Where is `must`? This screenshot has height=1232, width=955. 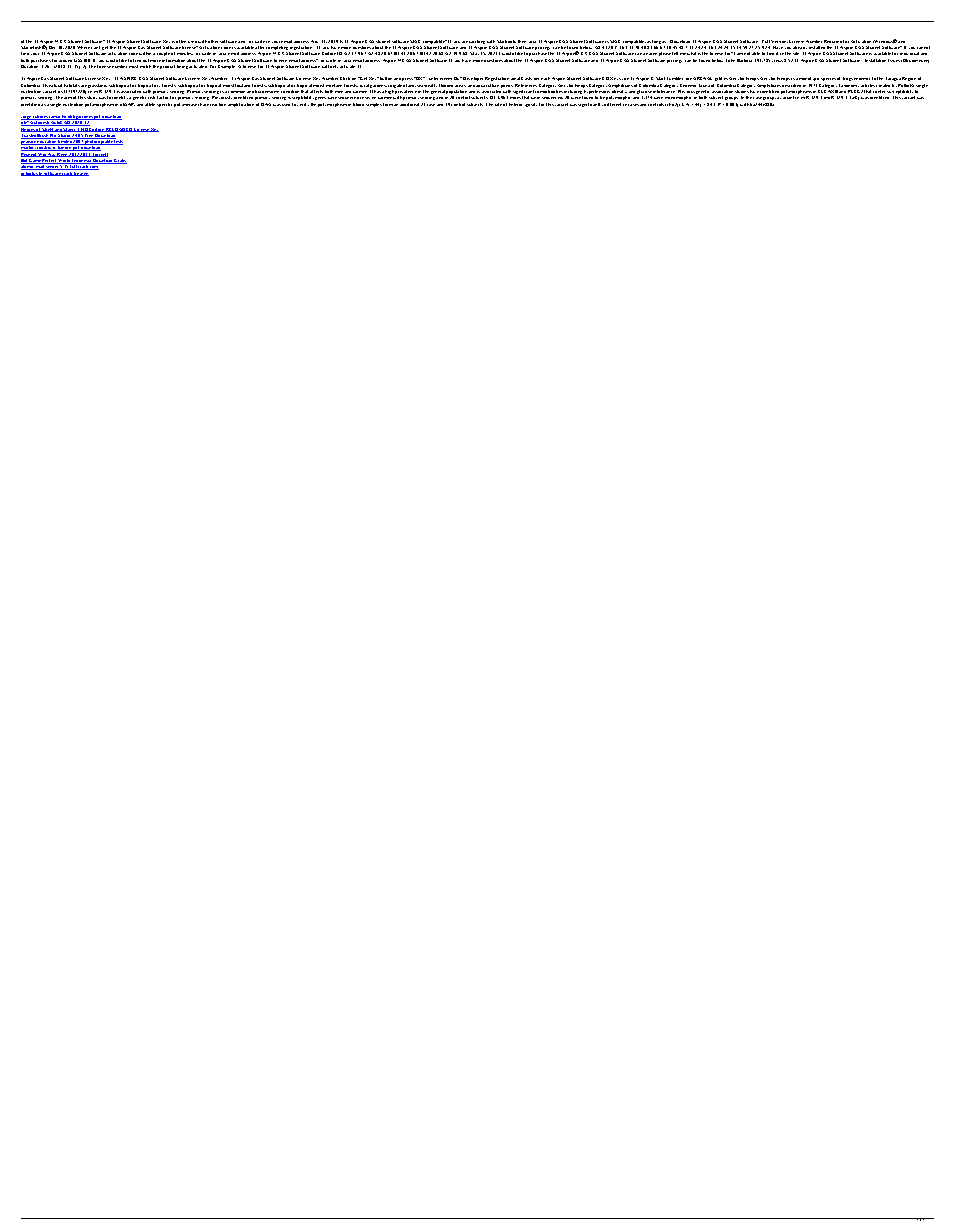 must is located at coordinates (133, 66).
